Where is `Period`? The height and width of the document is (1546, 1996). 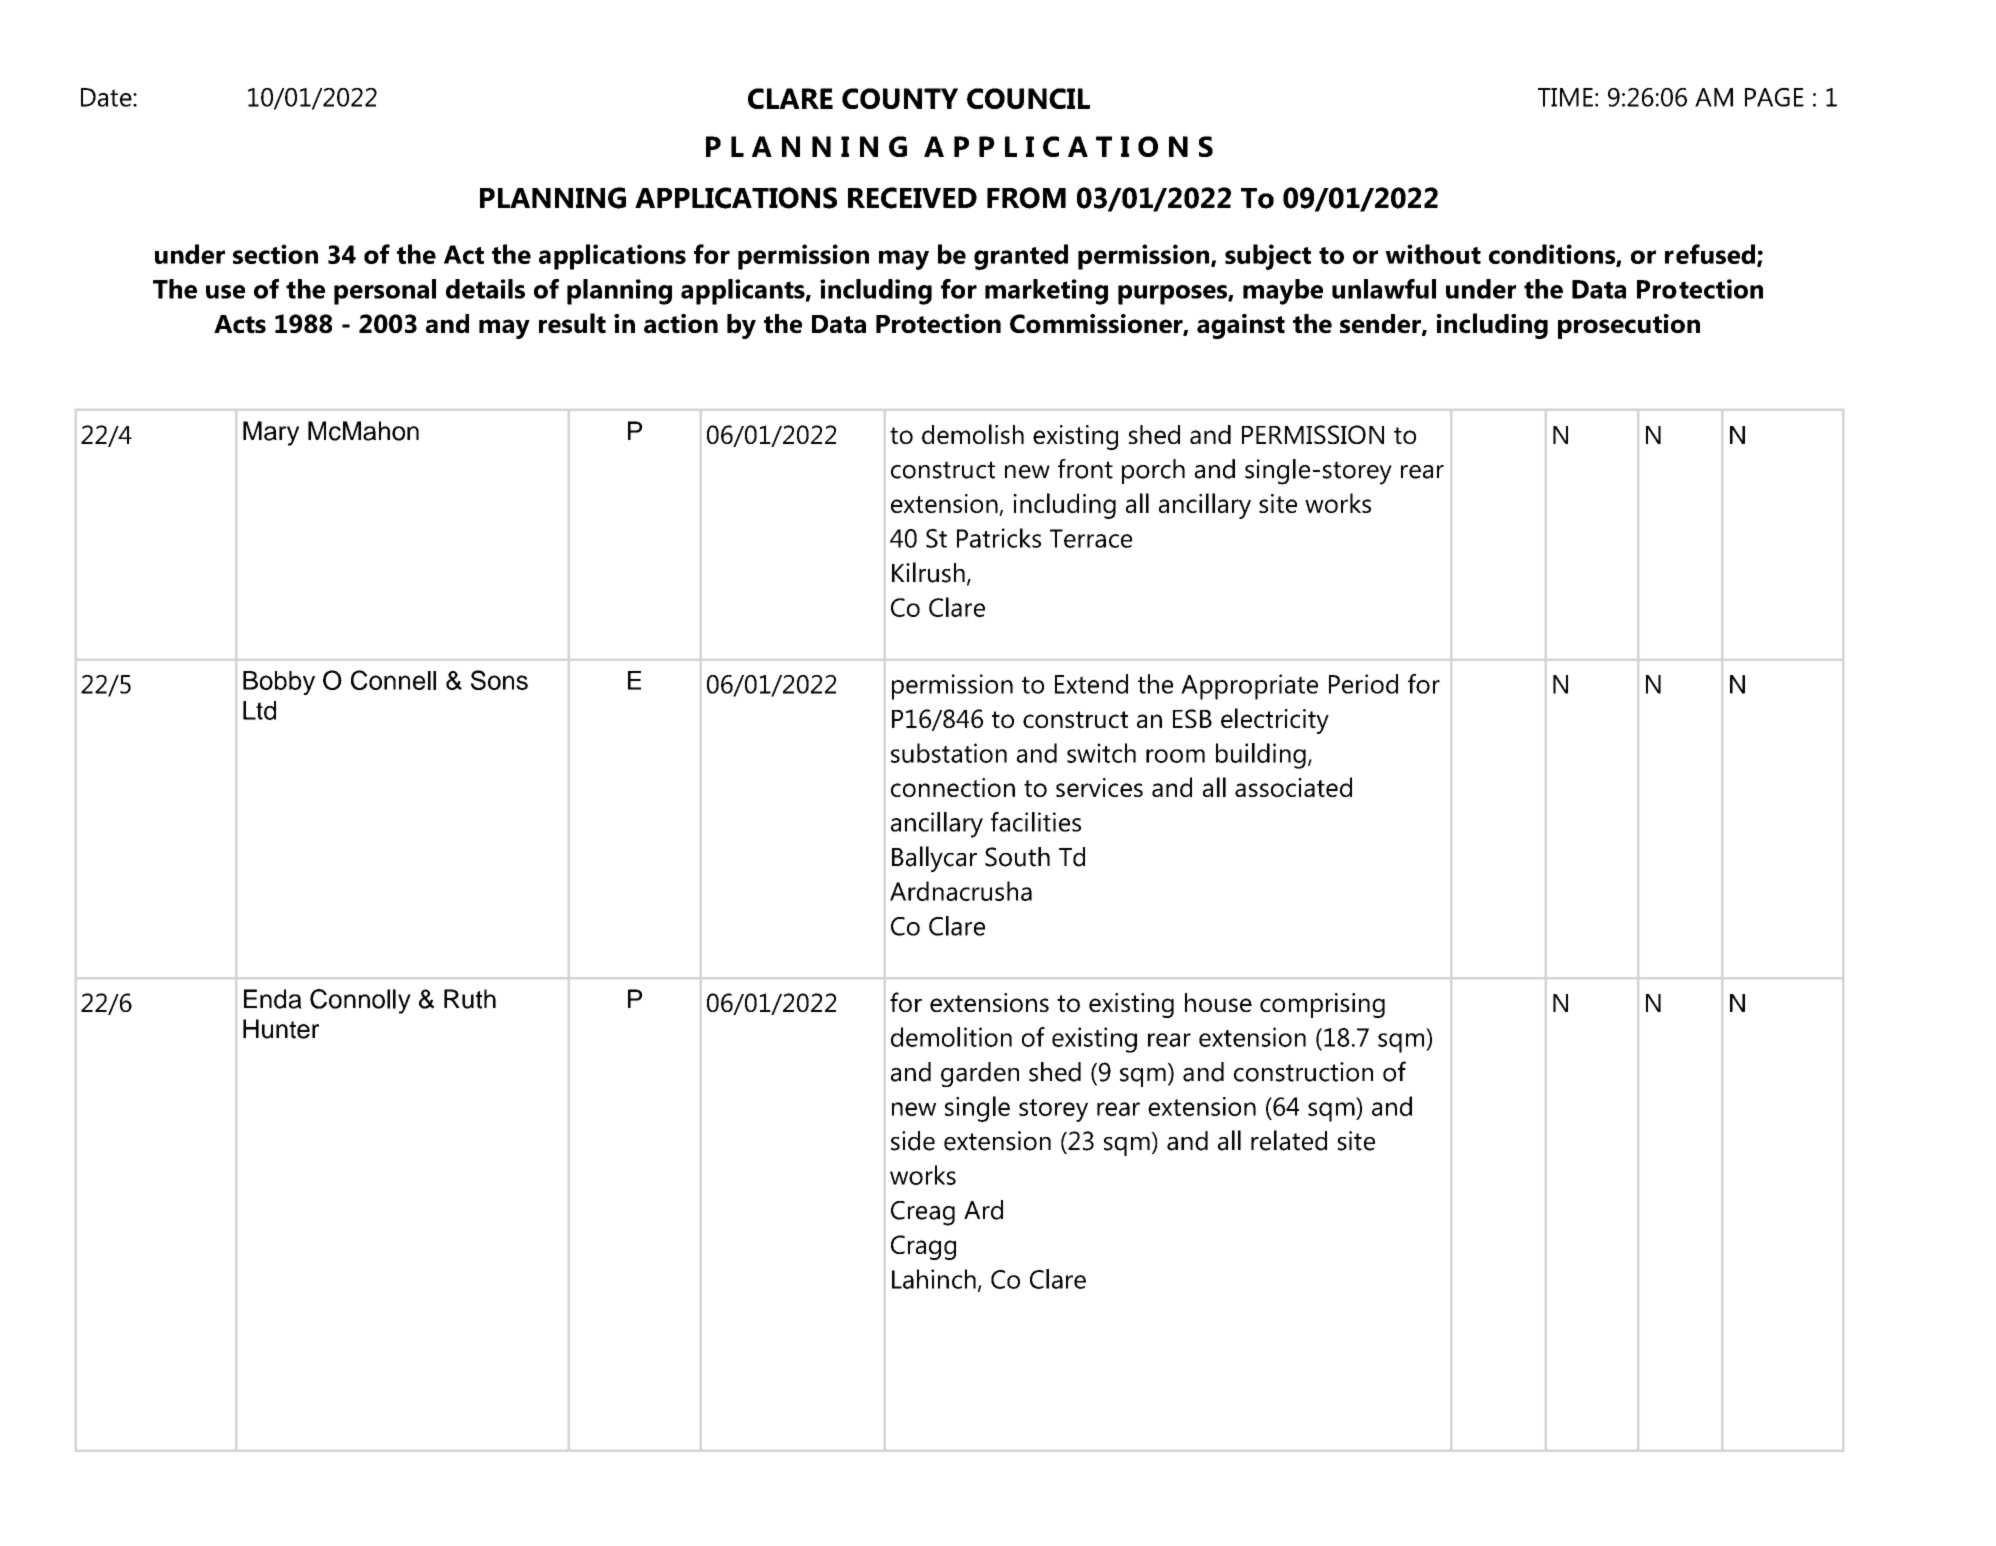 Period is located at coordinates (1363, 684).
